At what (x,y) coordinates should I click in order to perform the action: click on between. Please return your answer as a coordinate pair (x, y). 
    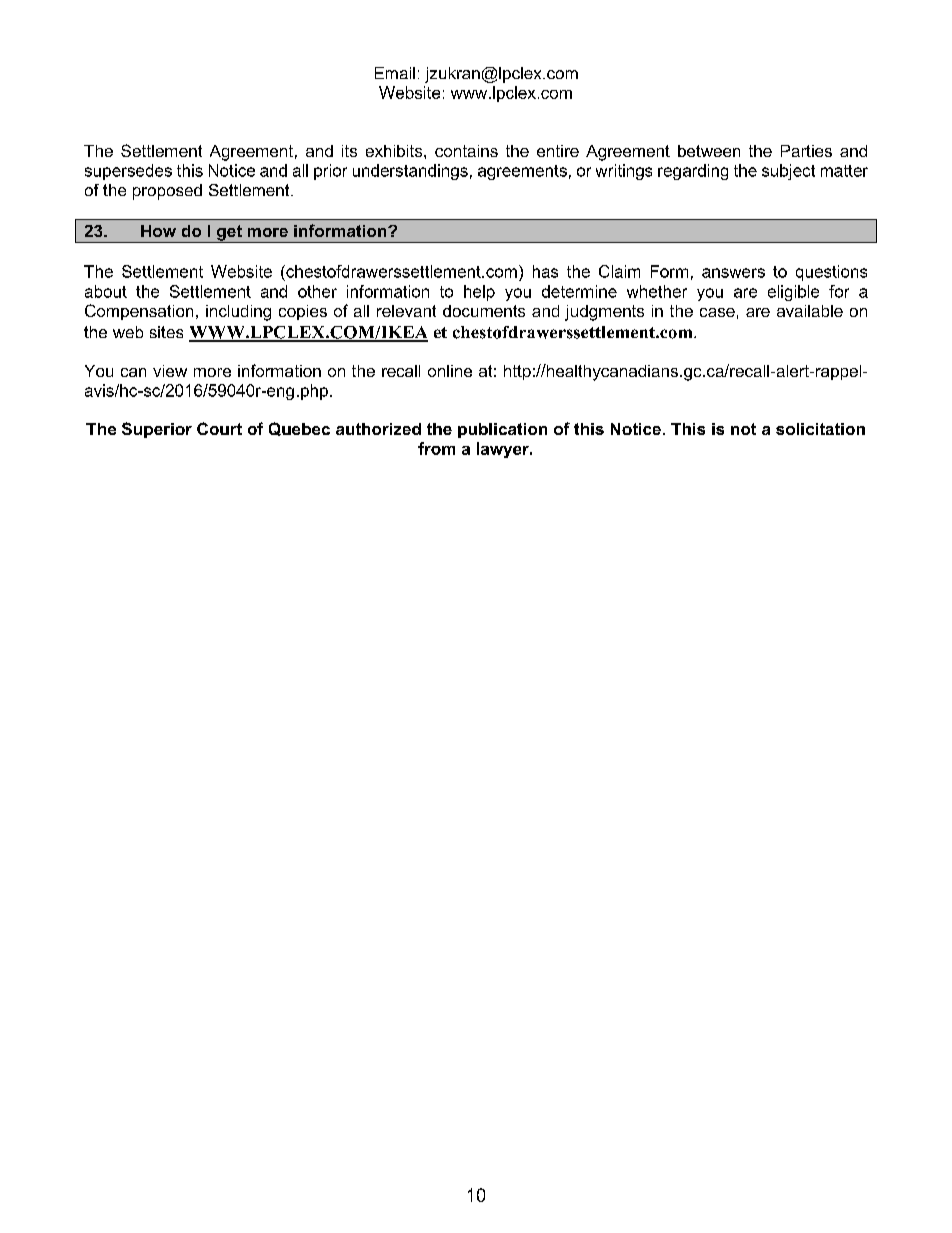
    Looking at the image, I should click on (709, 151).
